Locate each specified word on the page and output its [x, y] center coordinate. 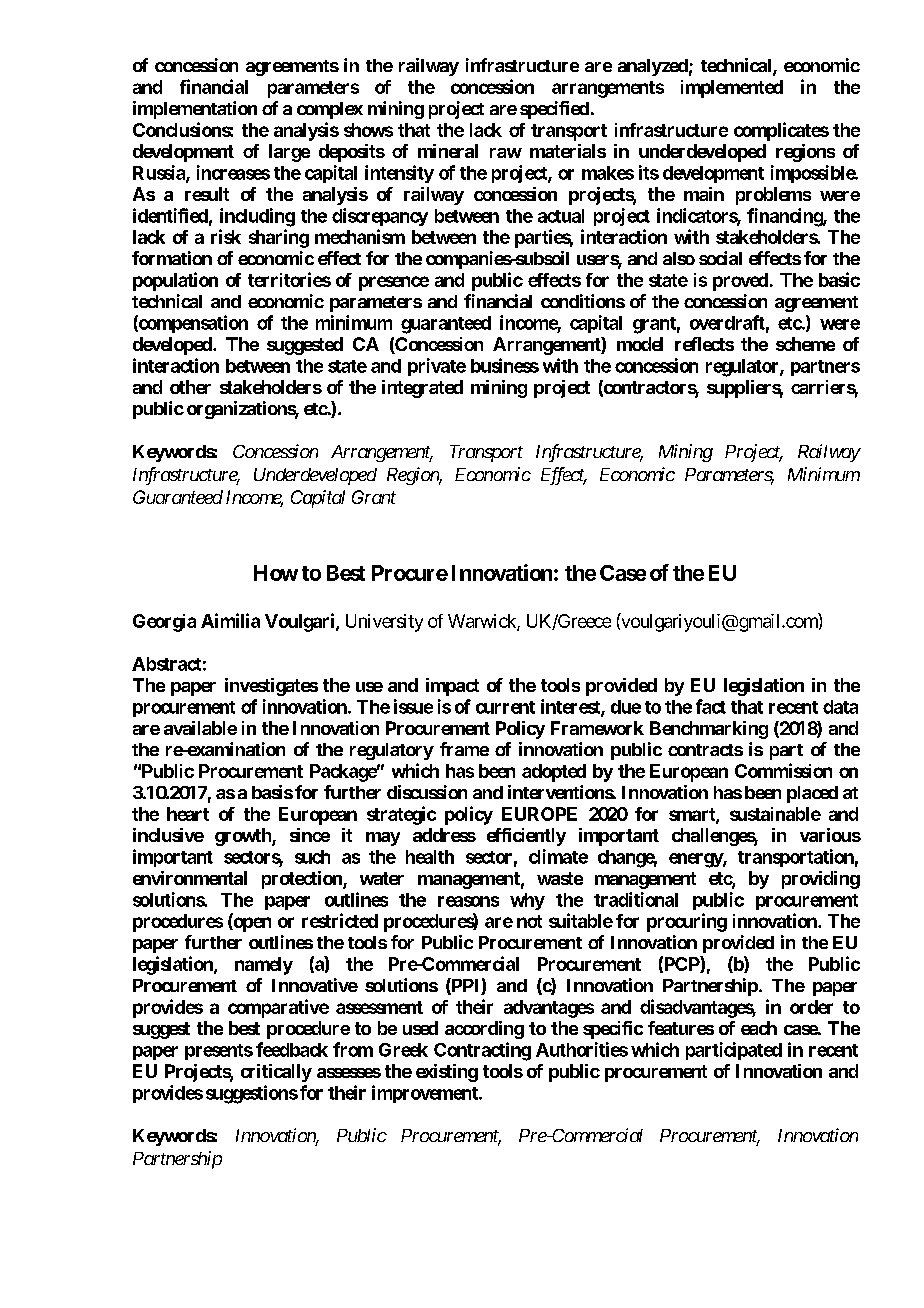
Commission [783, 770]
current [505, 707]
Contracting [482, 1051]
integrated [422, 389]
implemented [732, 89]
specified [554, 110]
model [640, 344]
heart [188, 814]
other [190, 387]
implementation [195, 110]
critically [276, 1073]
